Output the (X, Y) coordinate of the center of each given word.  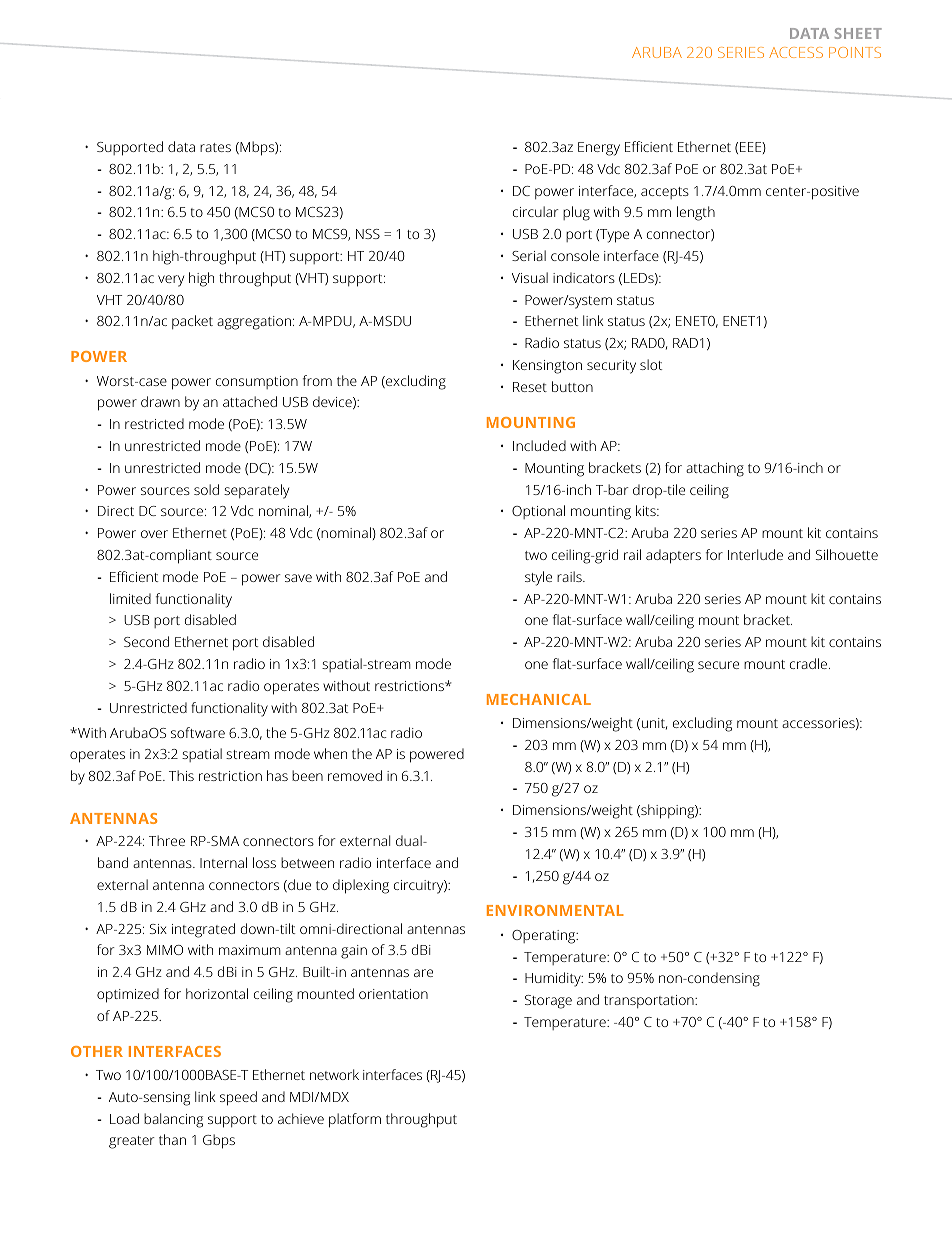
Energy (599, 149)
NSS (368, 234)
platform (355, 1120)
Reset (530, 387)
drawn (160, 401)
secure (718, 665)
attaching (715, 469)
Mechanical (539, 699)
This (181, 775)
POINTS (855, 52)
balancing (173, 1120)
